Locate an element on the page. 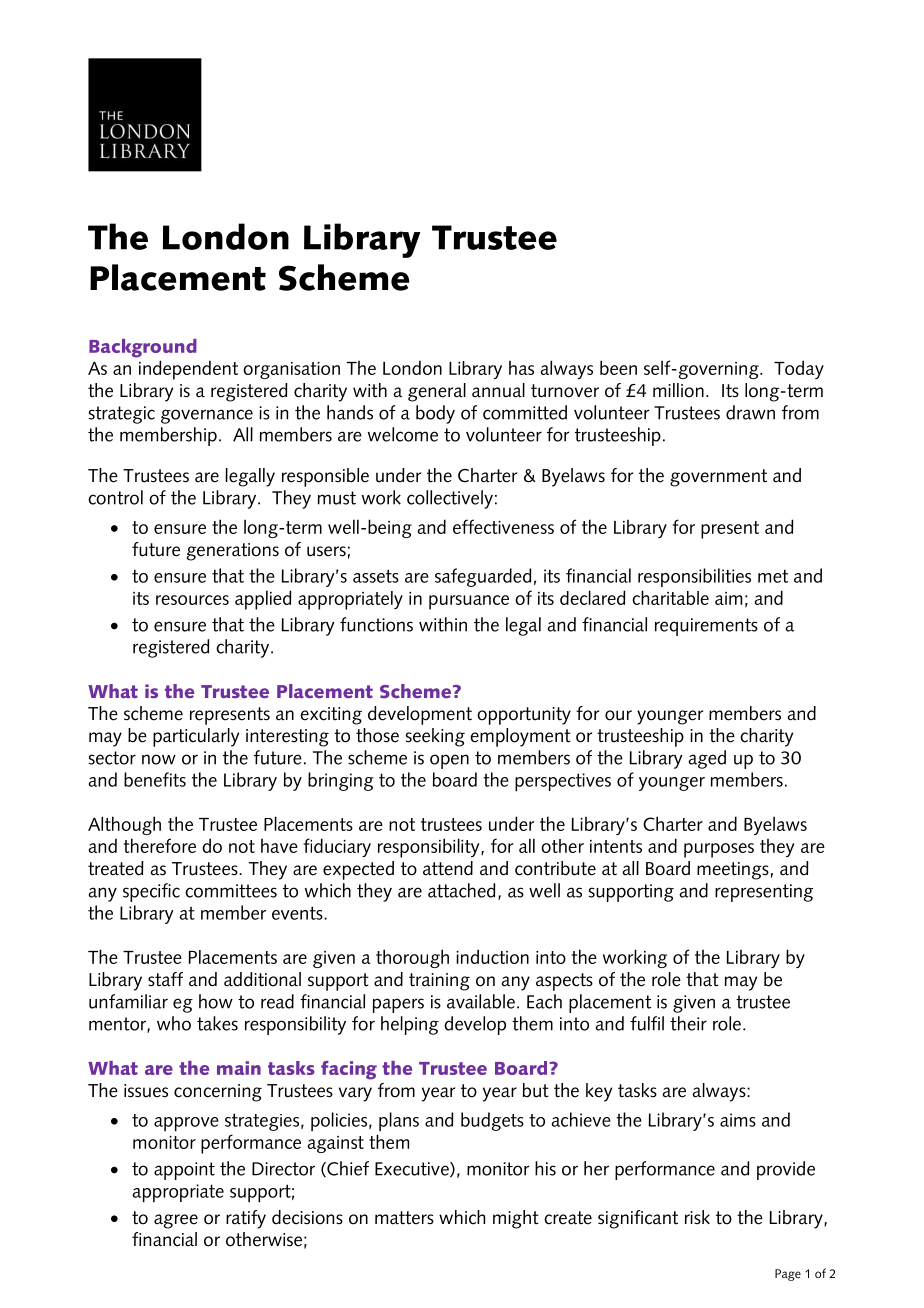 This document has width=924, height=1308. concerning is located at coordinates (218, 1093).
